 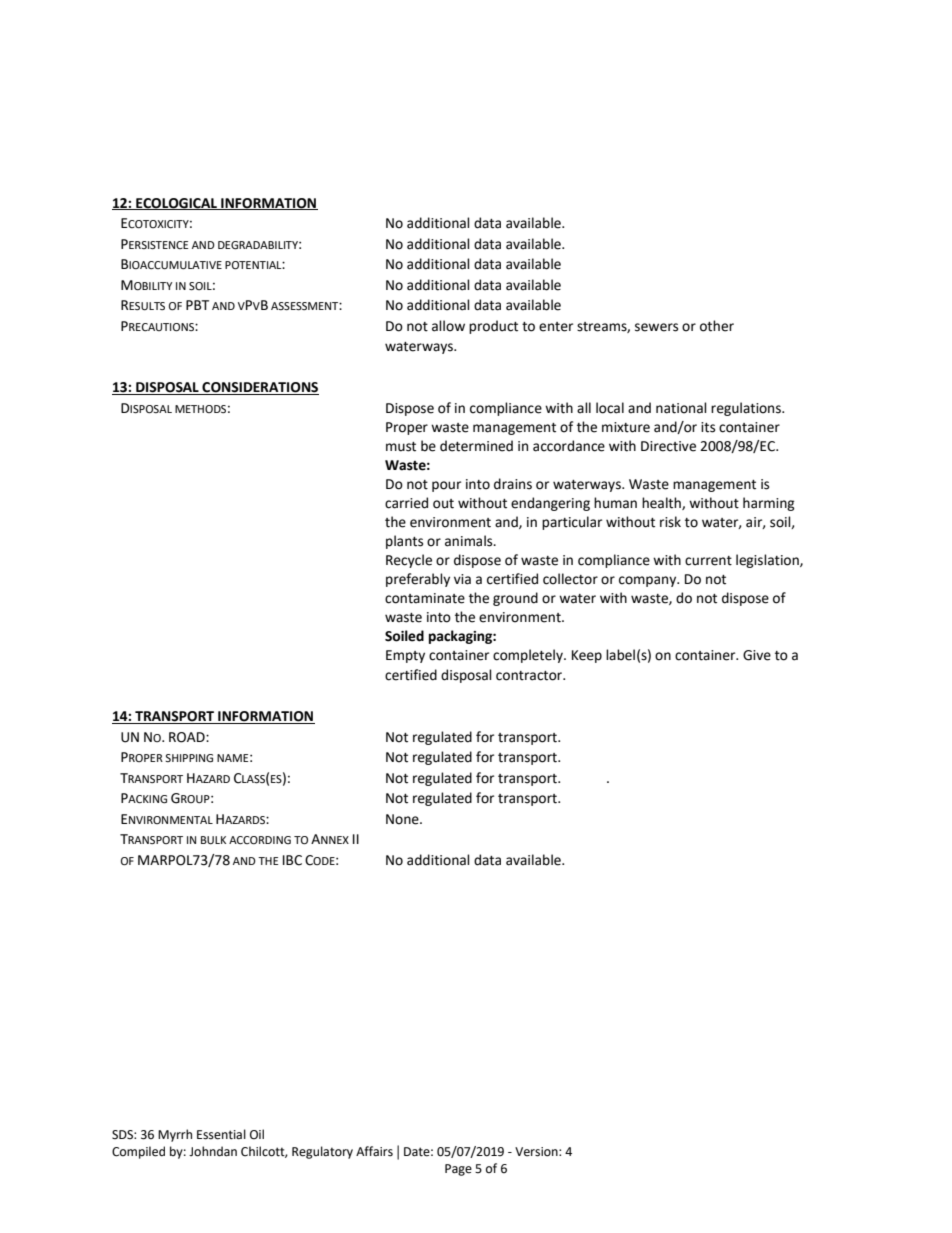 I want to click on ROAD, so click(x=188, y=737).
